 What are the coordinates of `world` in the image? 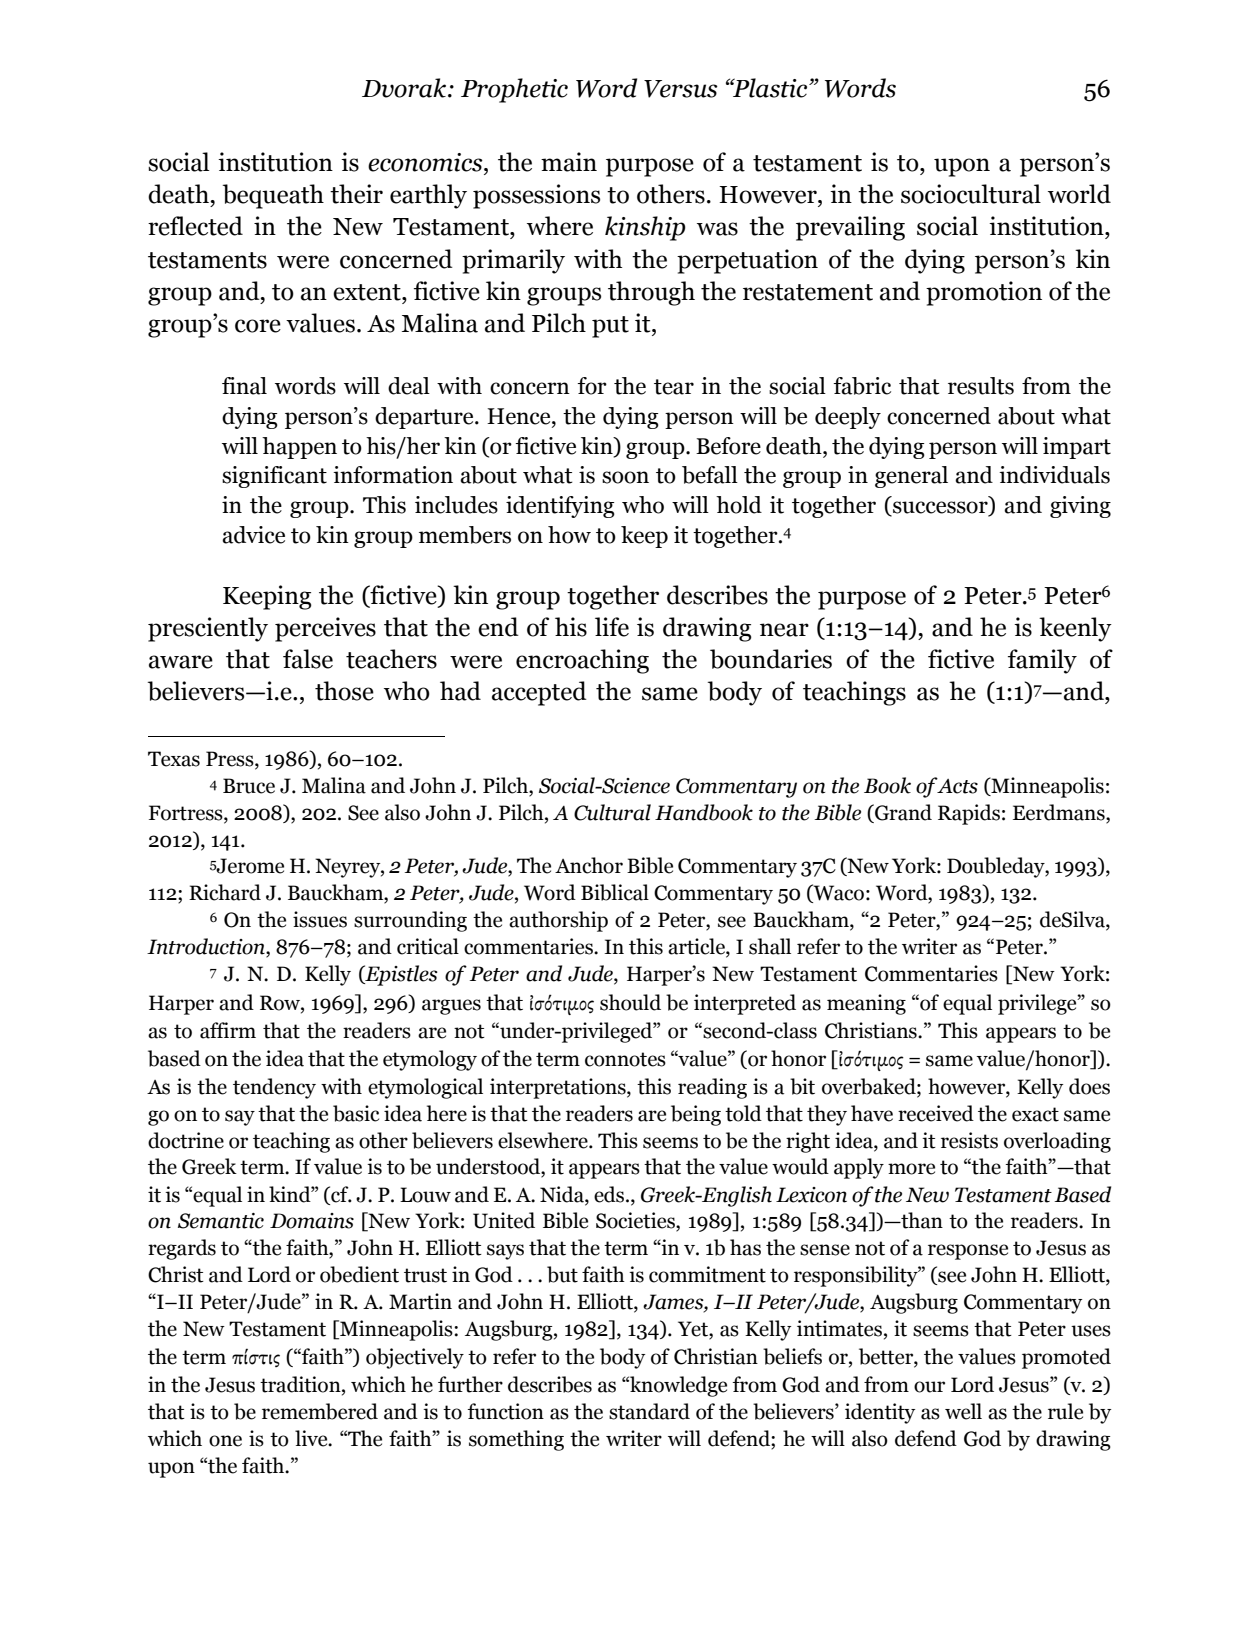 It's located at (1079, 194).
